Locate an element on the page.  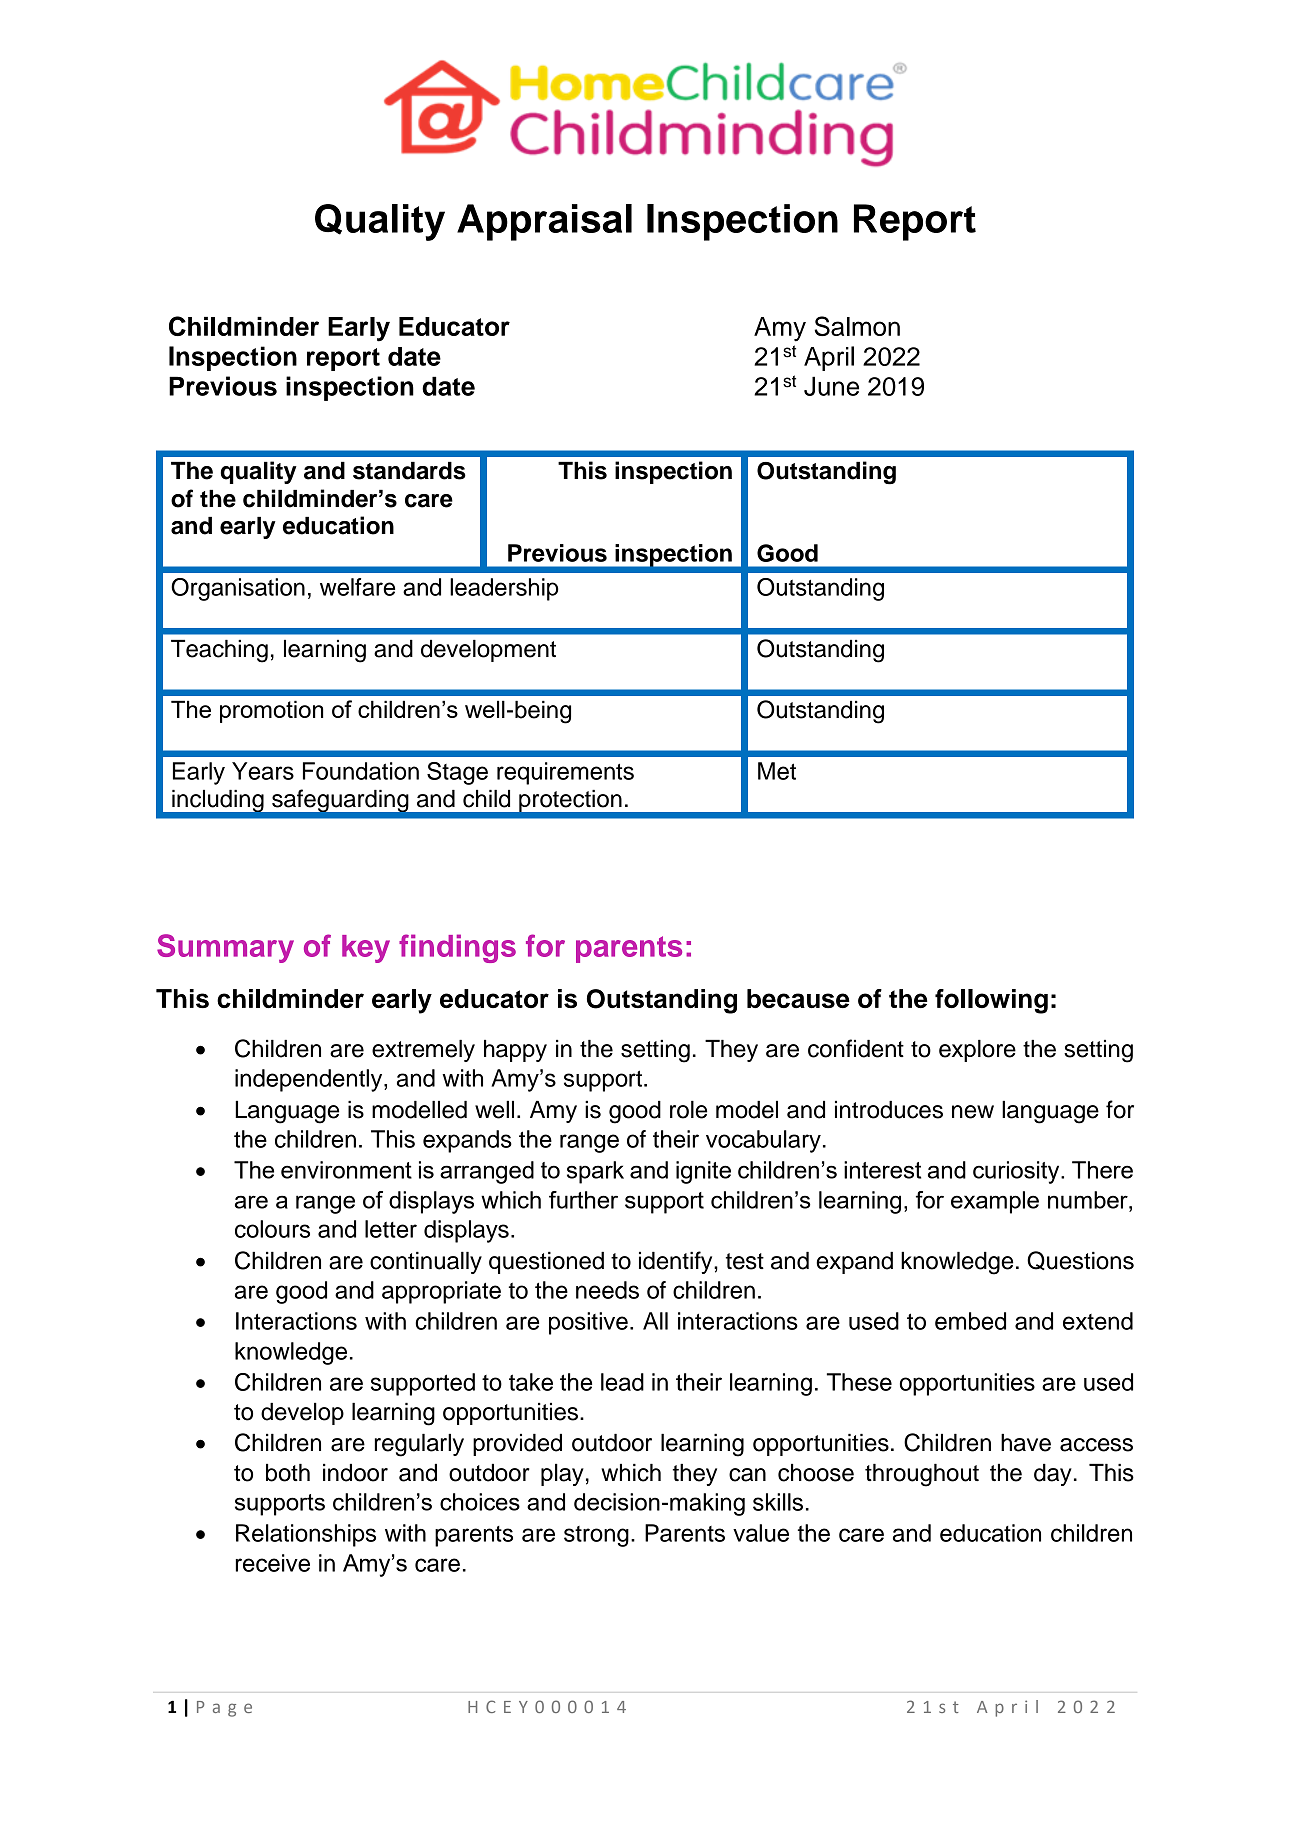
new is located at coordinates (973, 1112).
